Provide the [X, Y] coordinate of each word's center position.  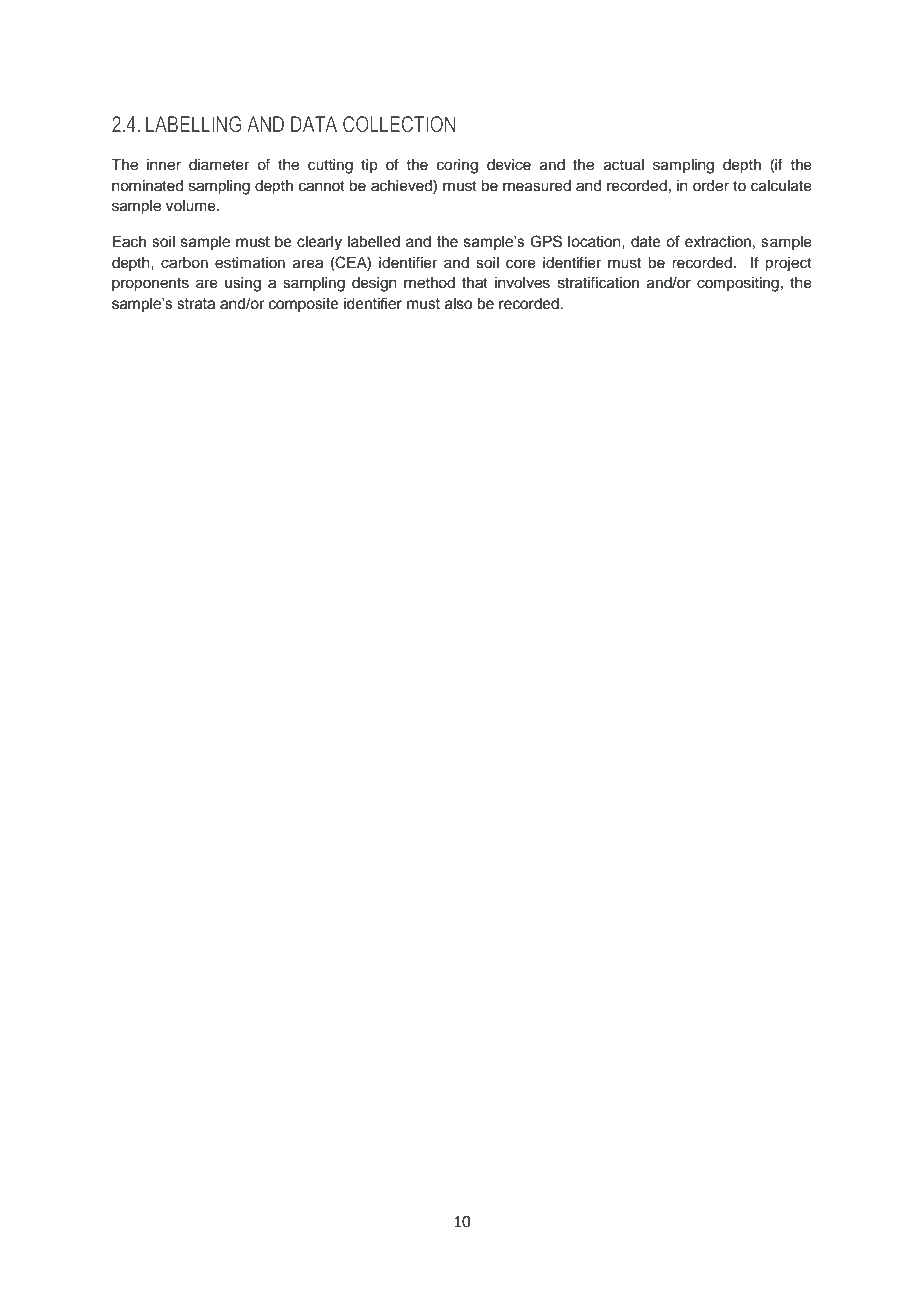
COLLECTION [399, 124]
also [458, 304]
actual [624, 165]
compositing [738, 284]
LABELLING [193, 124]
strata [196, 304]
